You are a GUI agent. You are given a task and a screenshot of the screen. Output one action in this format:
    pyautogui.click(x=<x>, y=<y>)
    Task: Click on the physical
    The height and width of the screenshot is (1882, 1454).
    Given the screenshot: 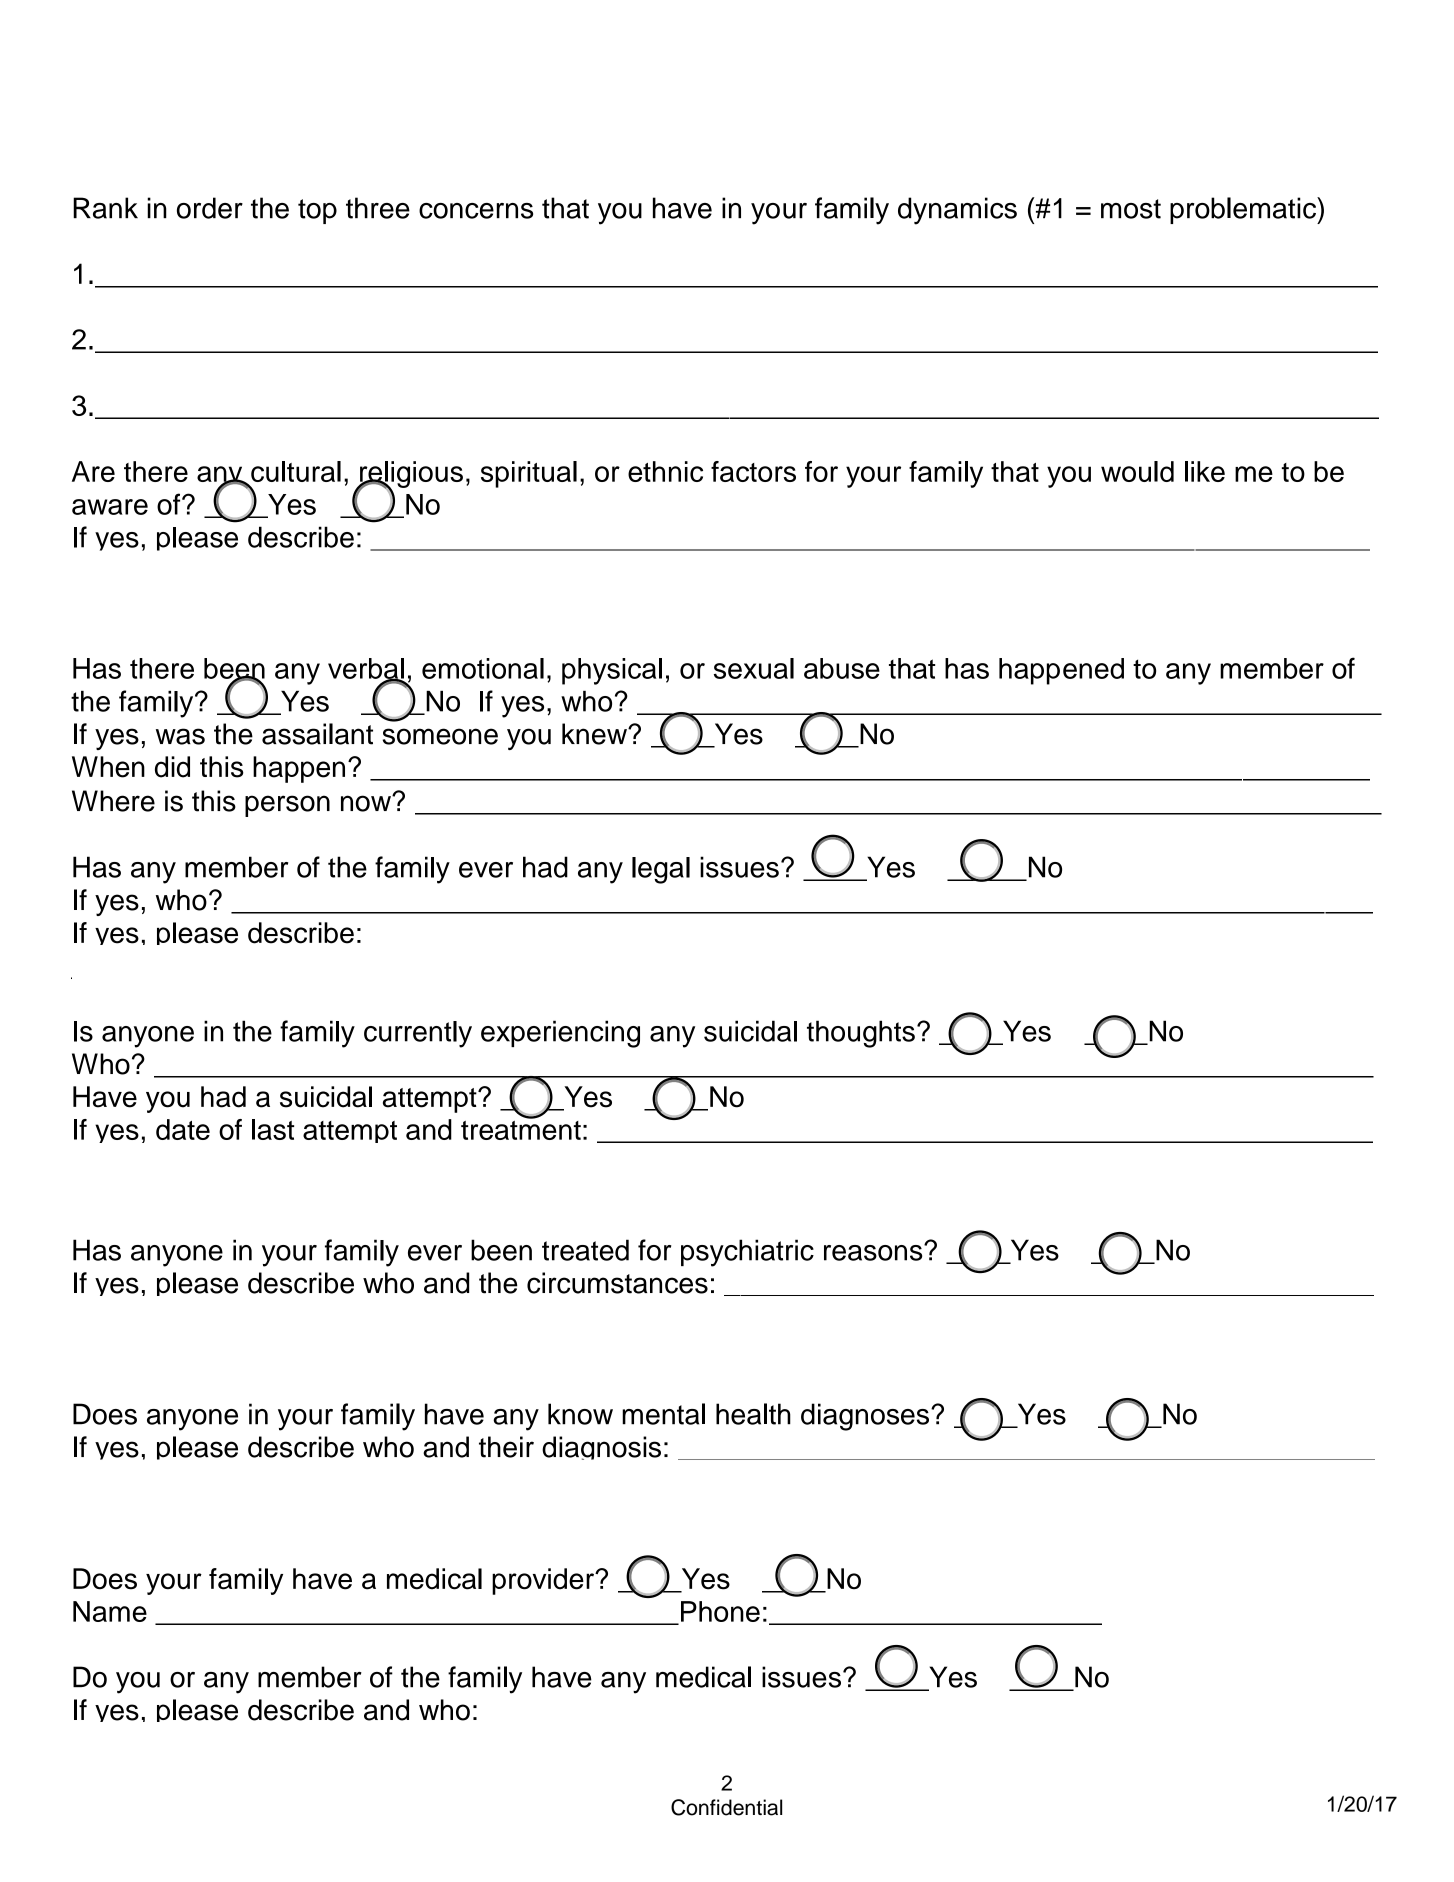 What is the action you would take?
    pyautogui.click(x=612, y=671)
